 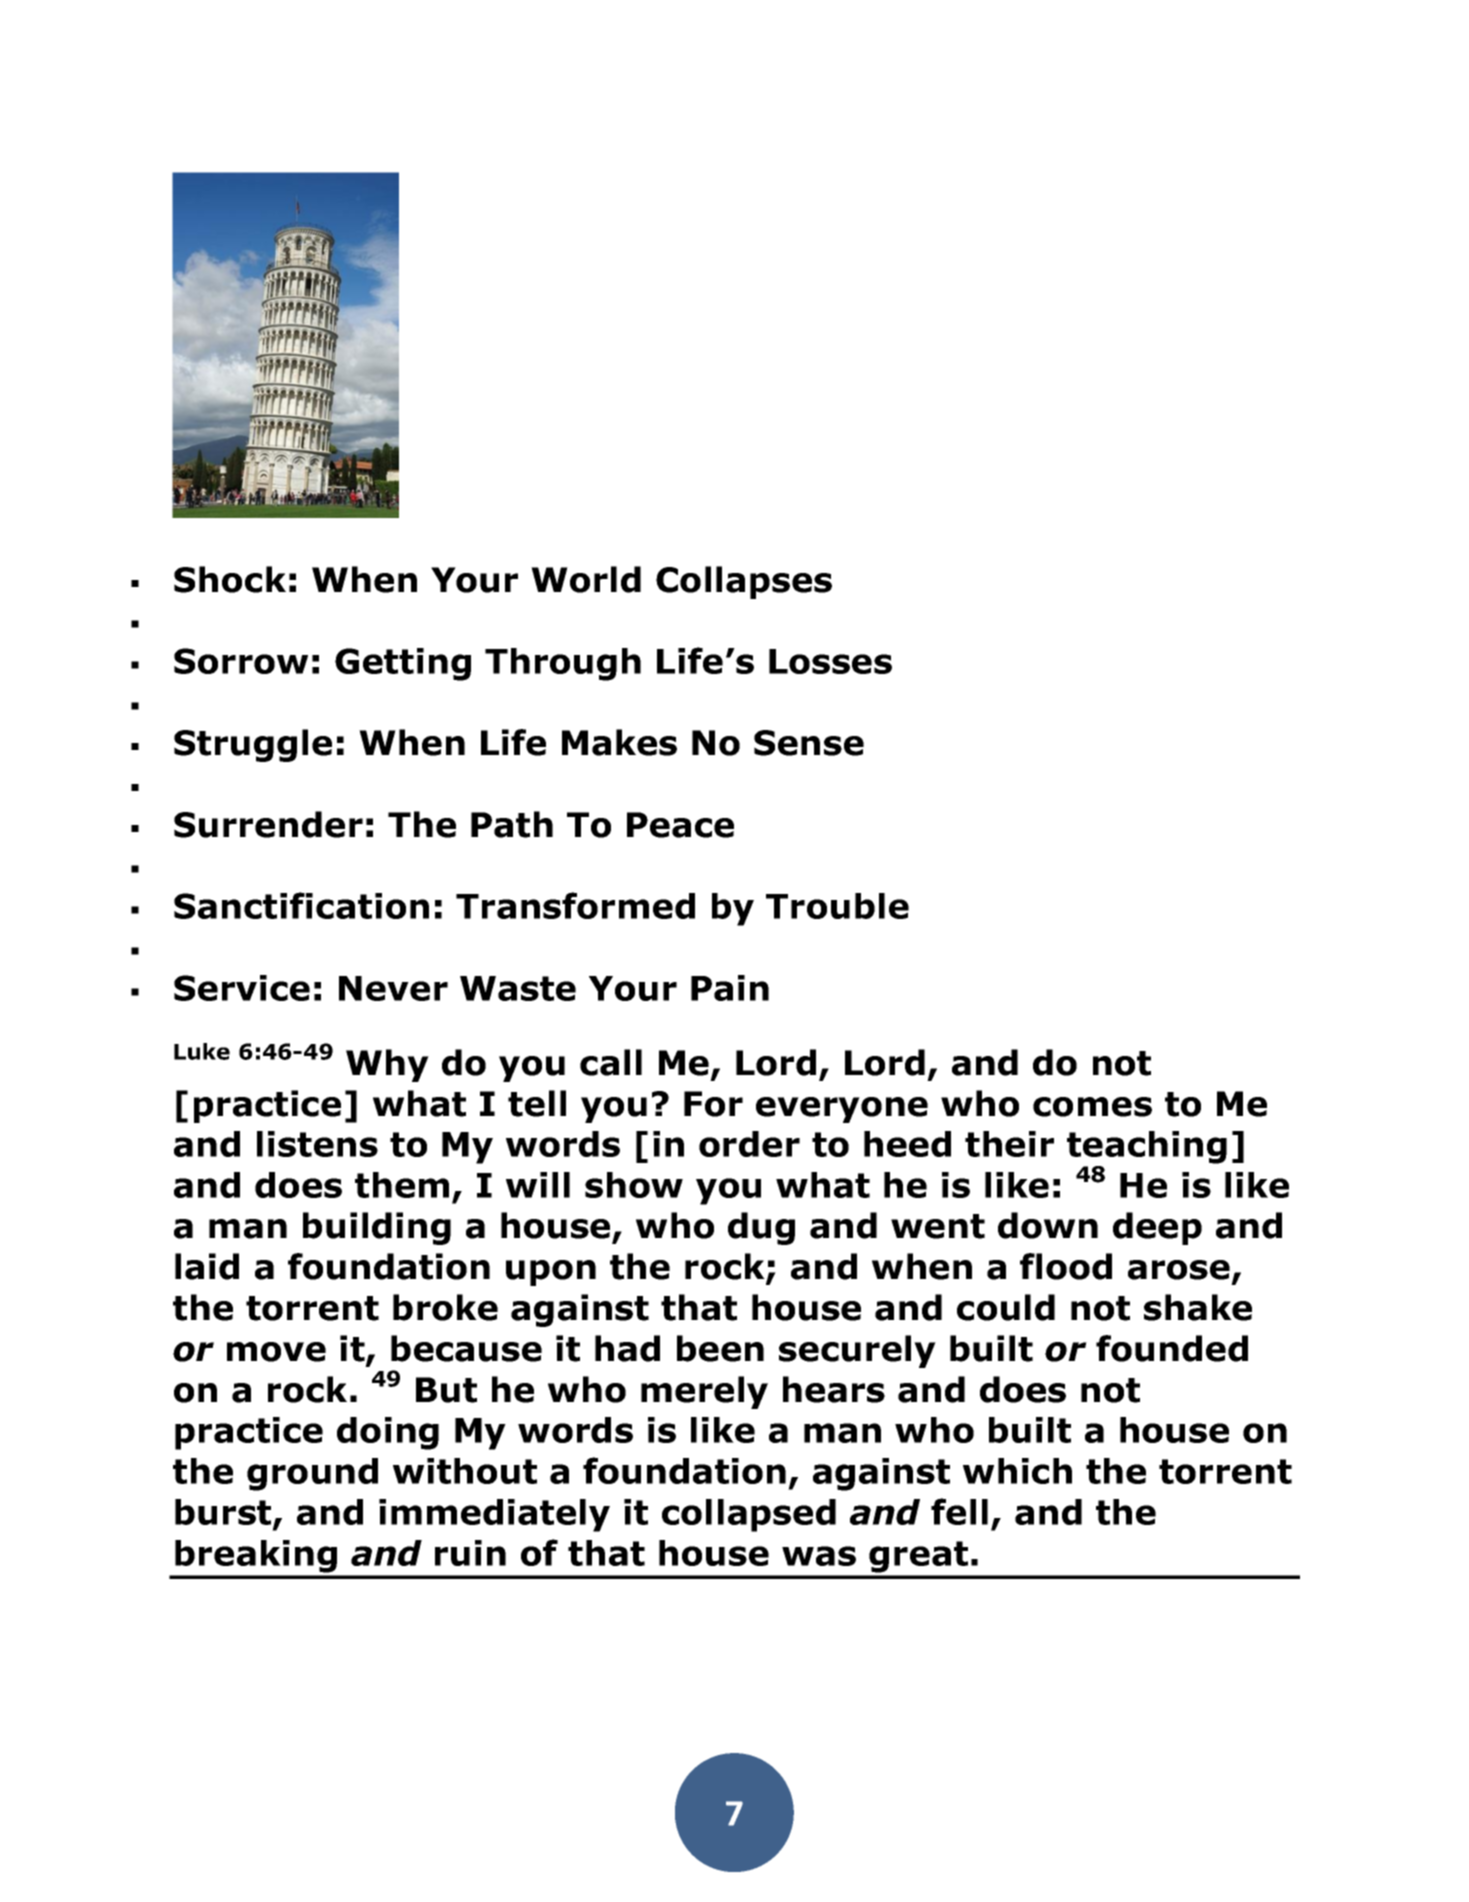 What do you see at coordinates (1092, 1107) in the screenshot?
I see `comes` at bounding box center [1092, 1107].
